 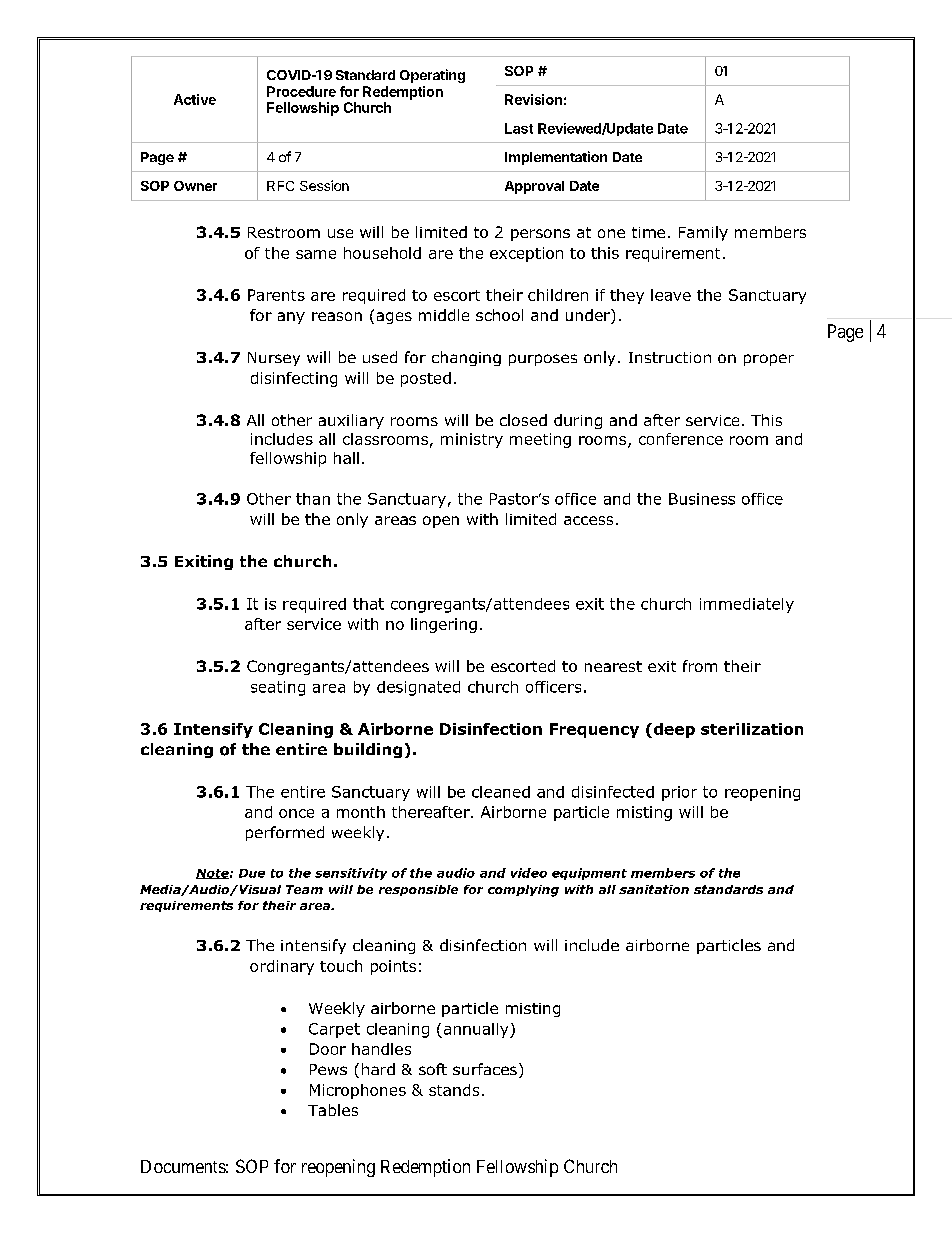 What do you see at coordinates (681, 439) in the screenshot?
I see `conference` at bounding box center [681, 439].
